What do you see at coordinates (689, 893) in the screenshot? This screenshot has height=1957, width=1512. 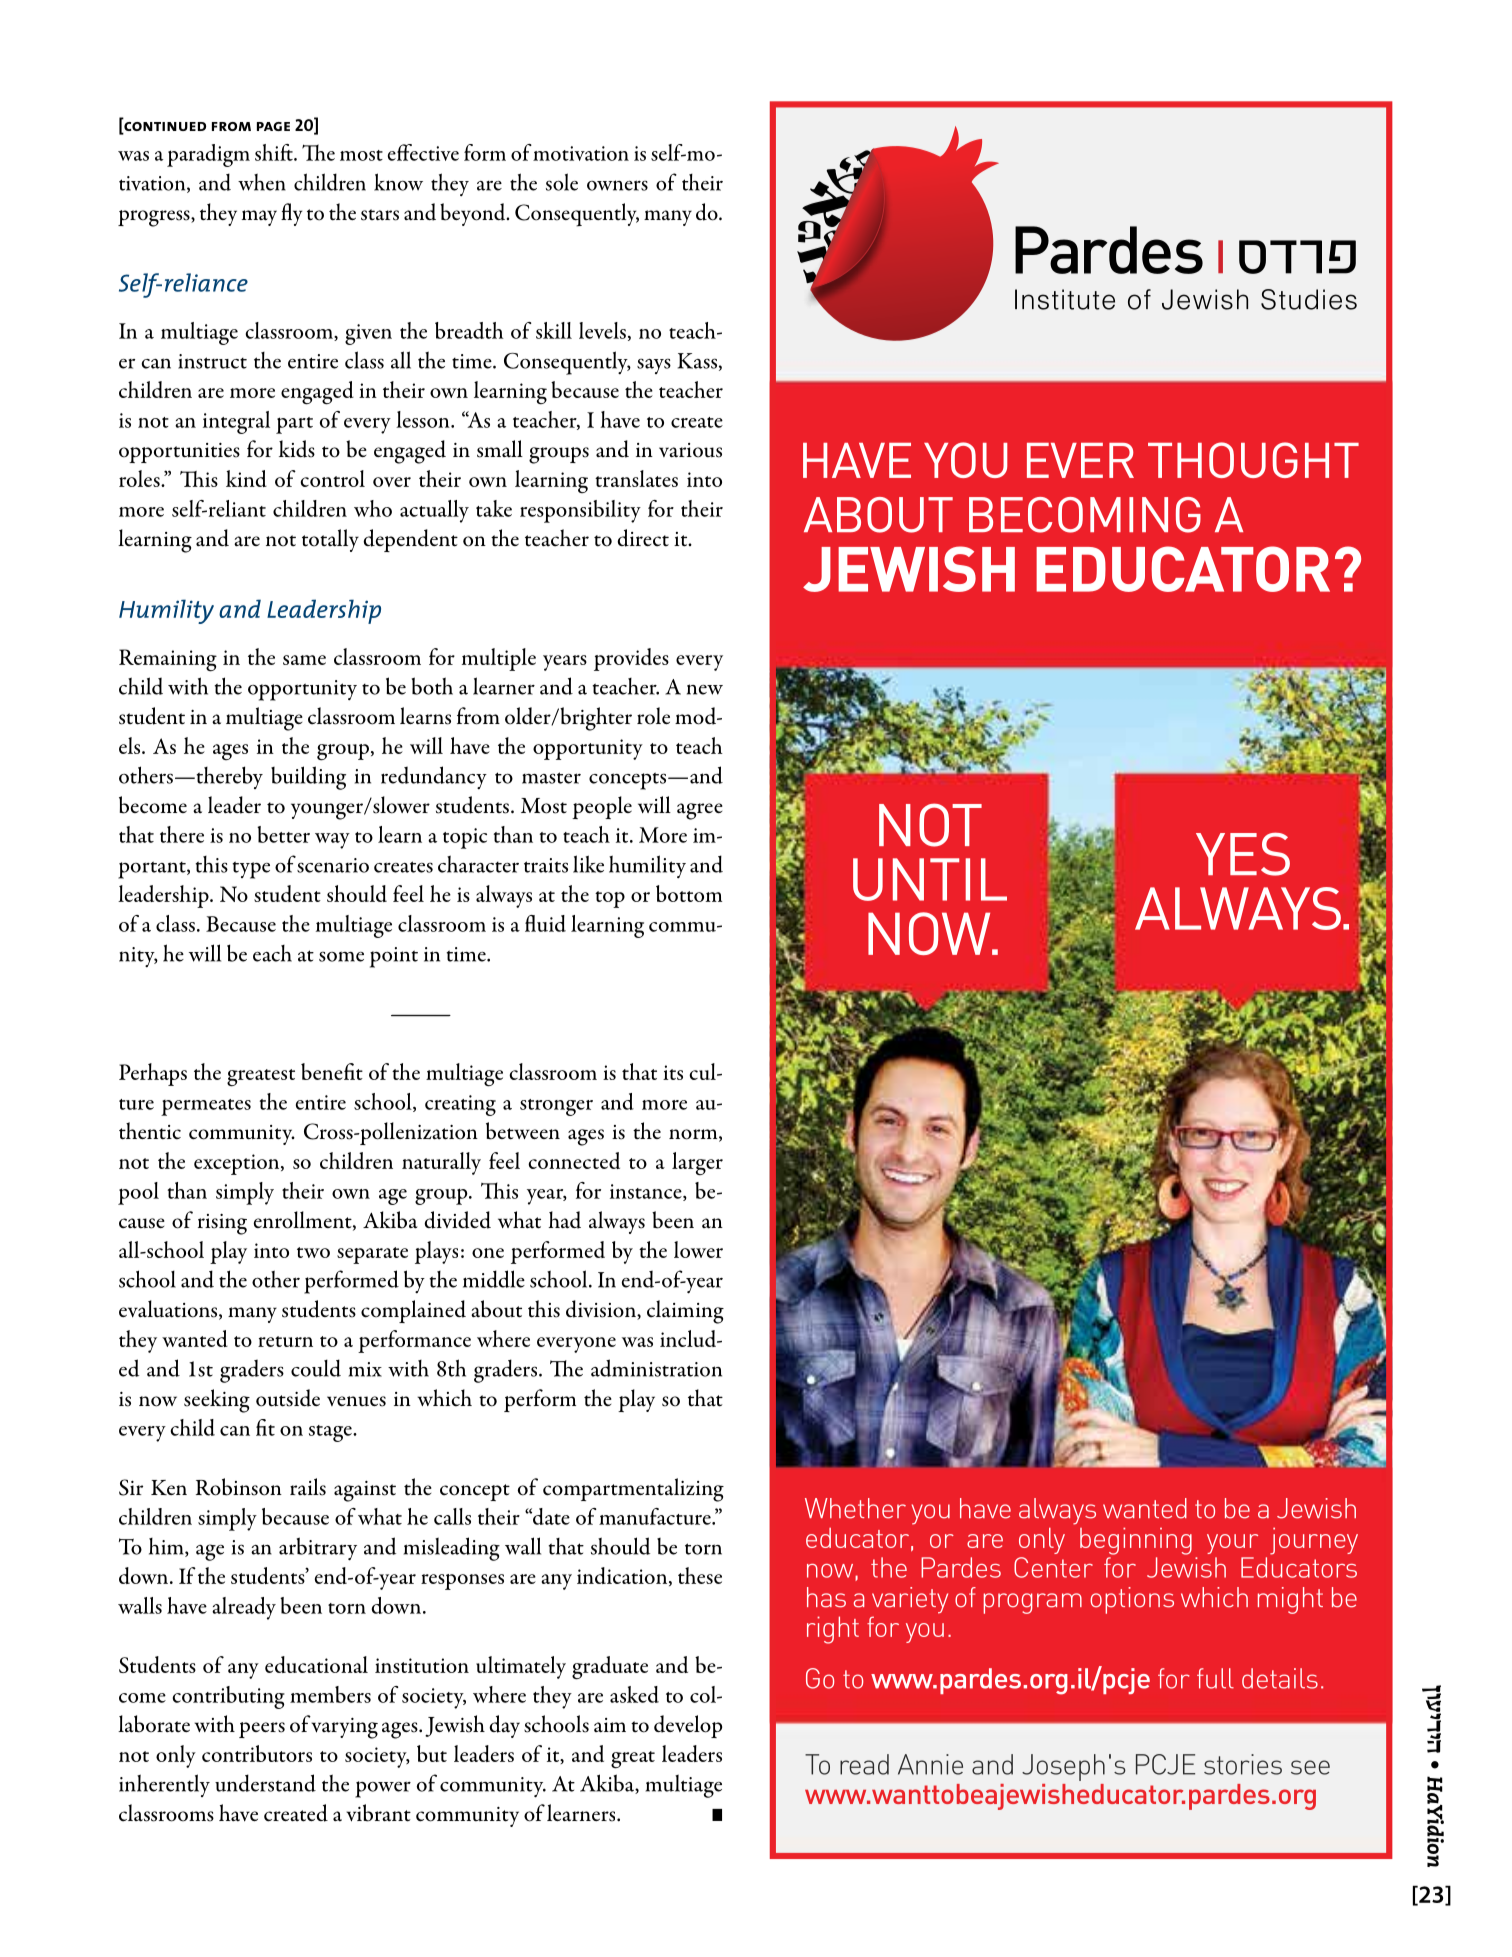 I see `bottom` at bounding box center [689, 893].
